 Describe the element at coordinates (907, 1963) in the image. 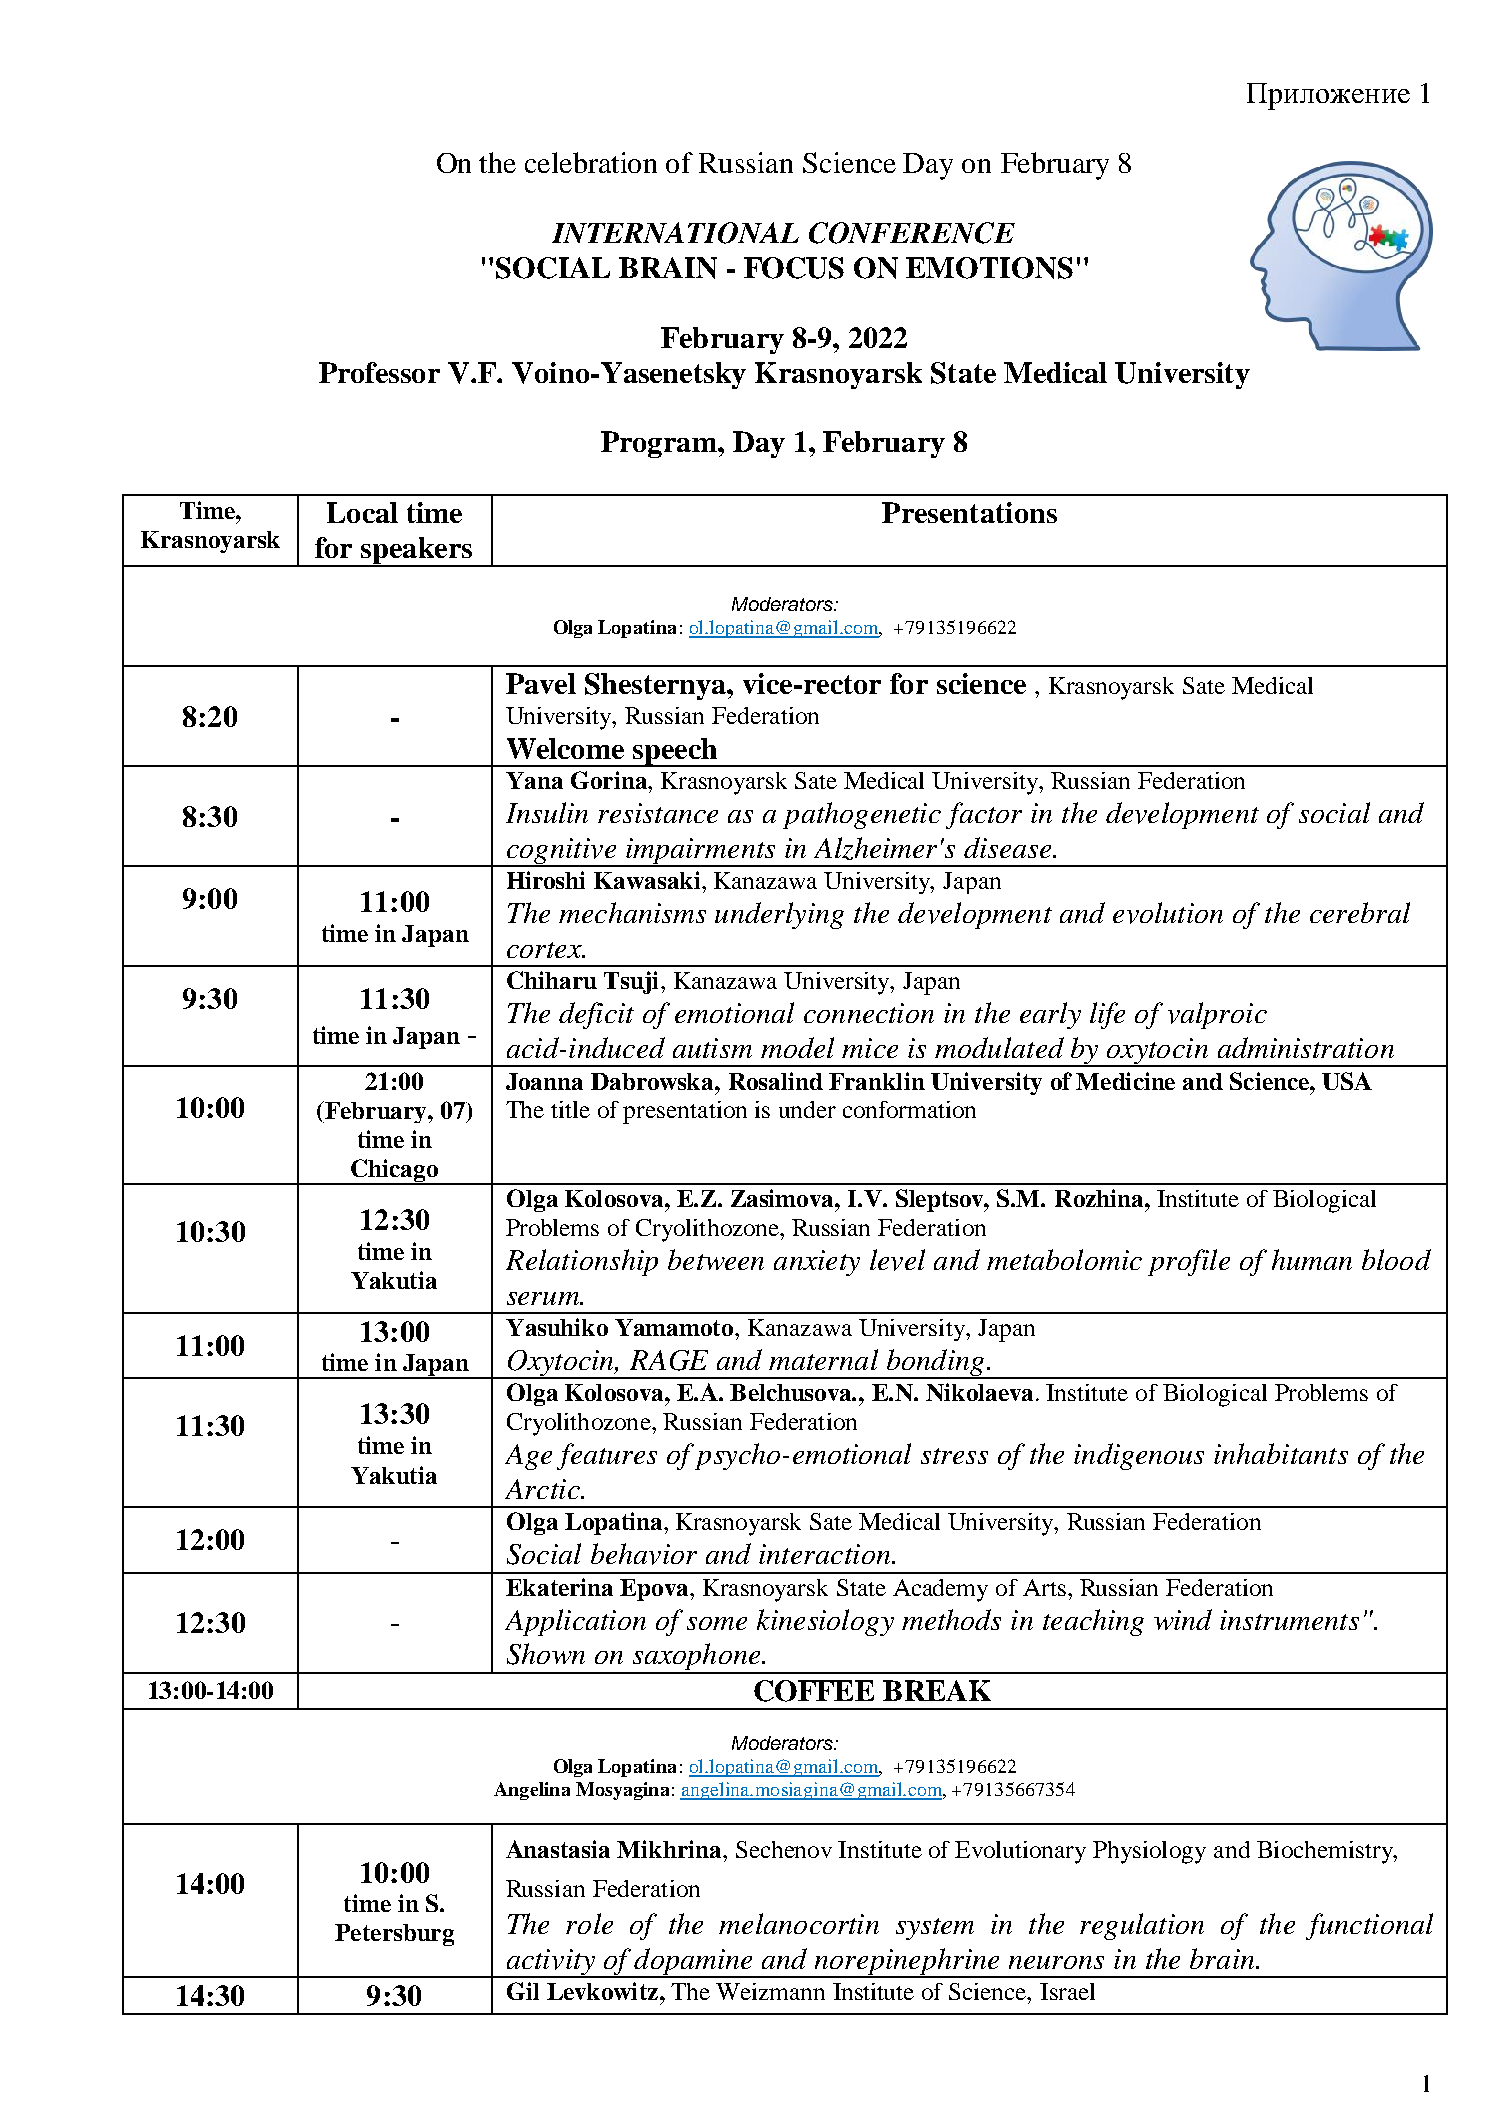

I see `norepinephrine` at that location.
